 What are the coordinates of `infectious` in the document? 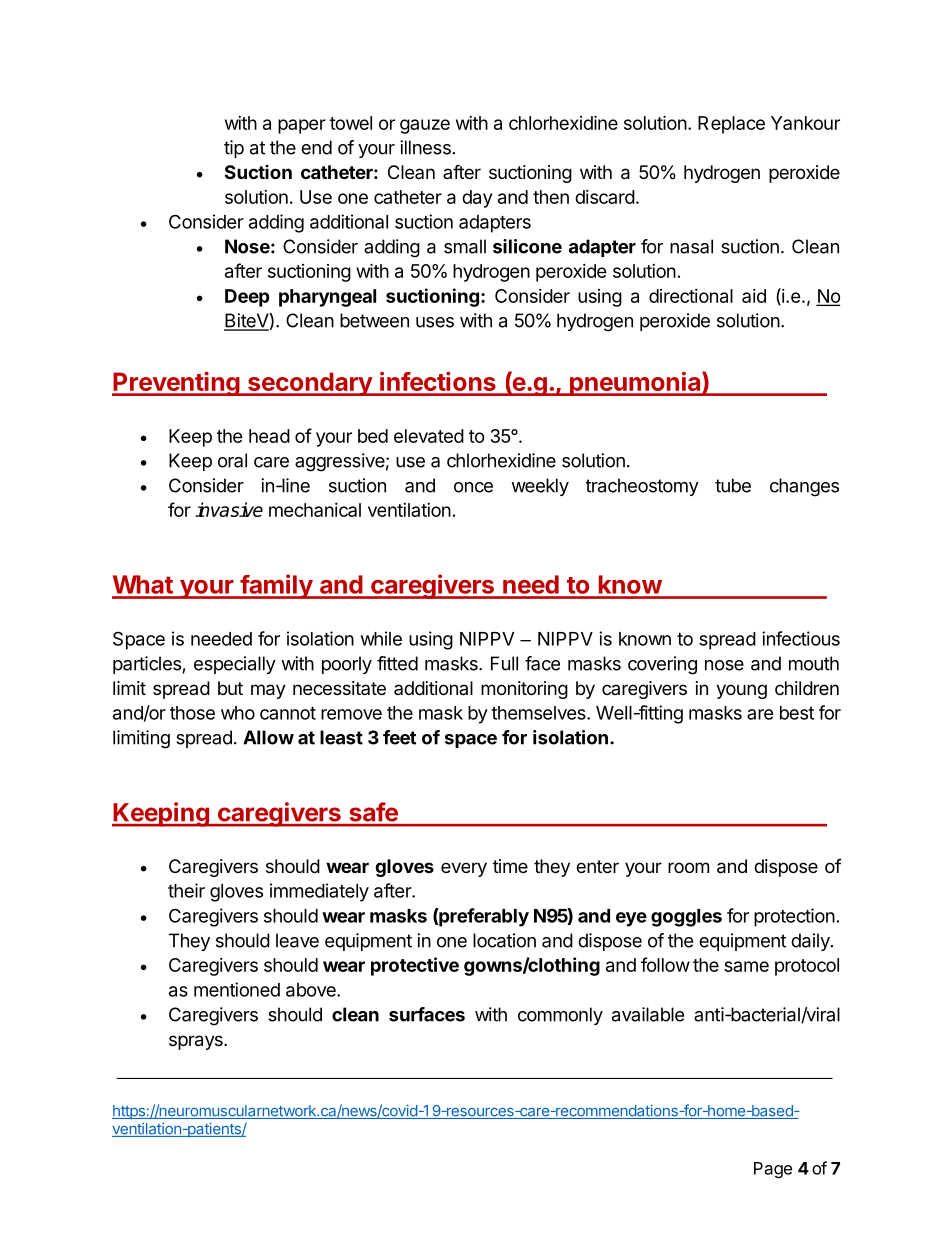 It's located at (801, 638).
